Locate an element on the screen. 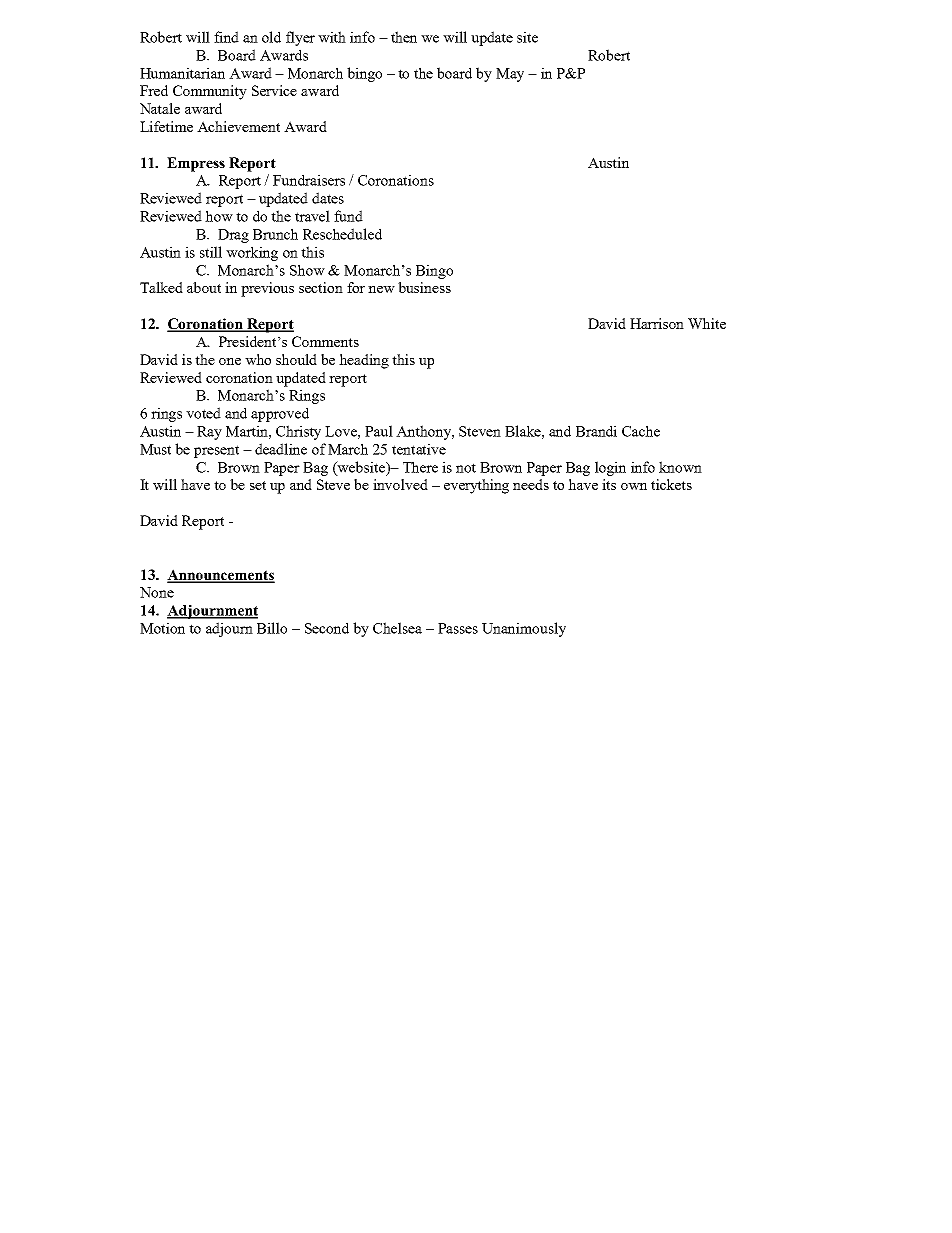  Passes is located at coordinates (458, 628).
